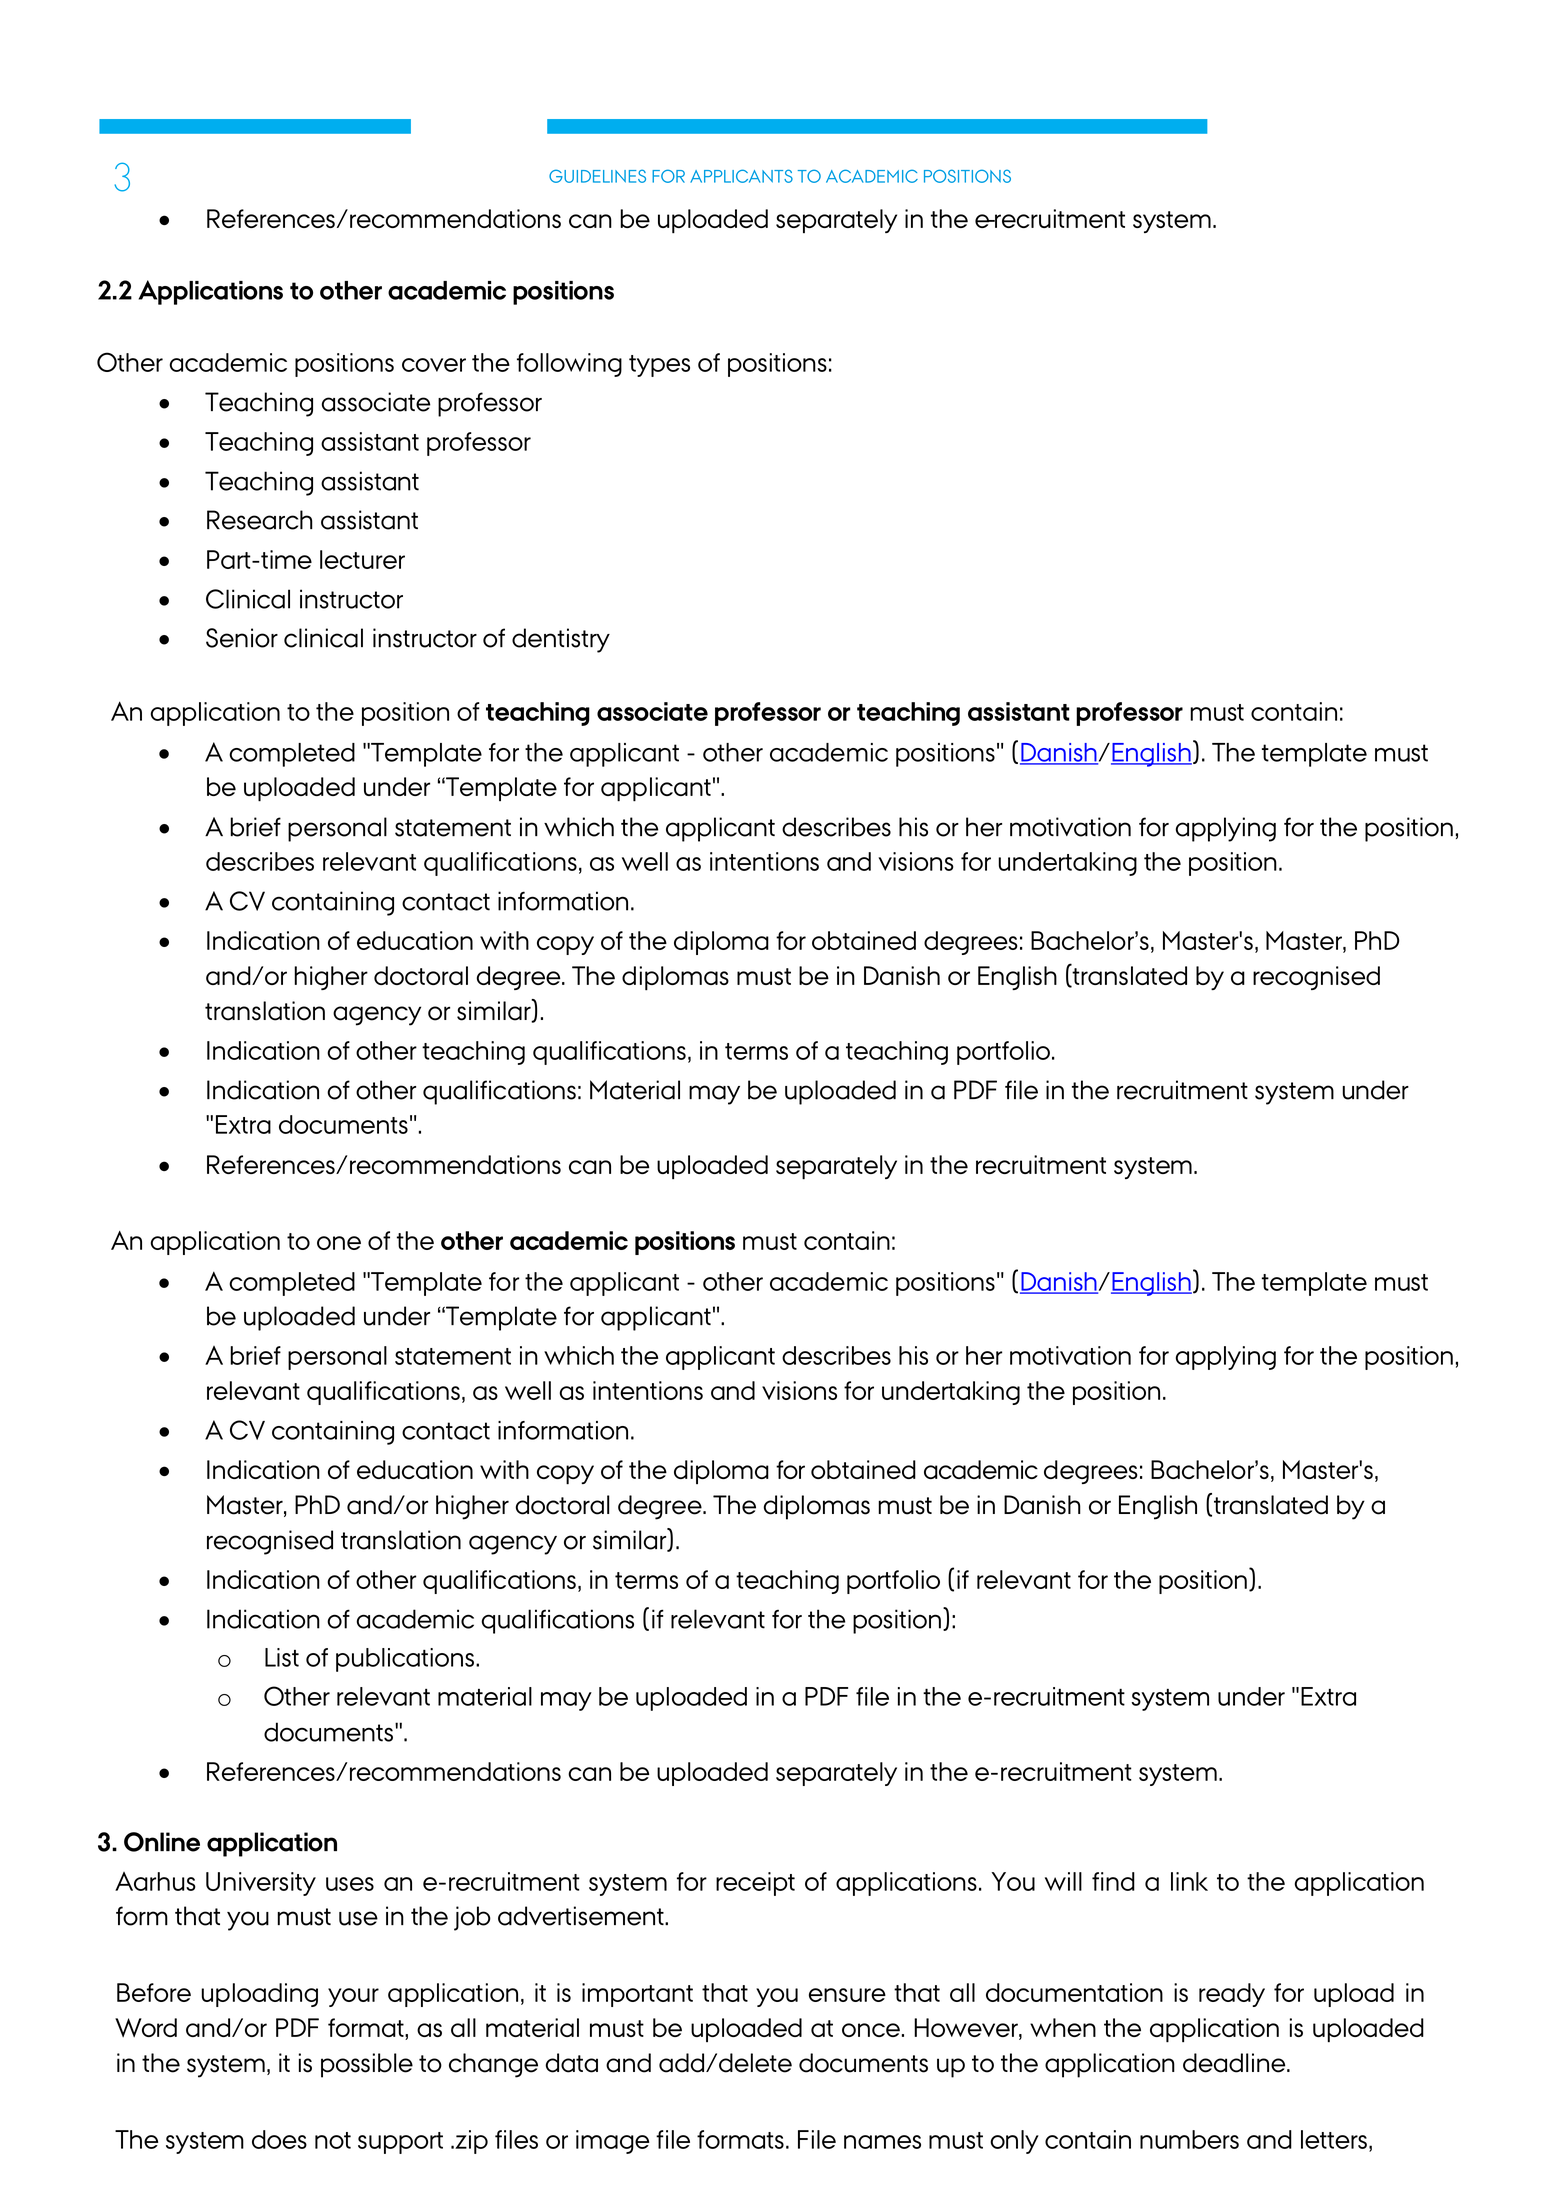 This screenshot has width=1558, height=2202. Describe the element at coordinates (279, 2139) in the screenshot. I see `does` at that location.
